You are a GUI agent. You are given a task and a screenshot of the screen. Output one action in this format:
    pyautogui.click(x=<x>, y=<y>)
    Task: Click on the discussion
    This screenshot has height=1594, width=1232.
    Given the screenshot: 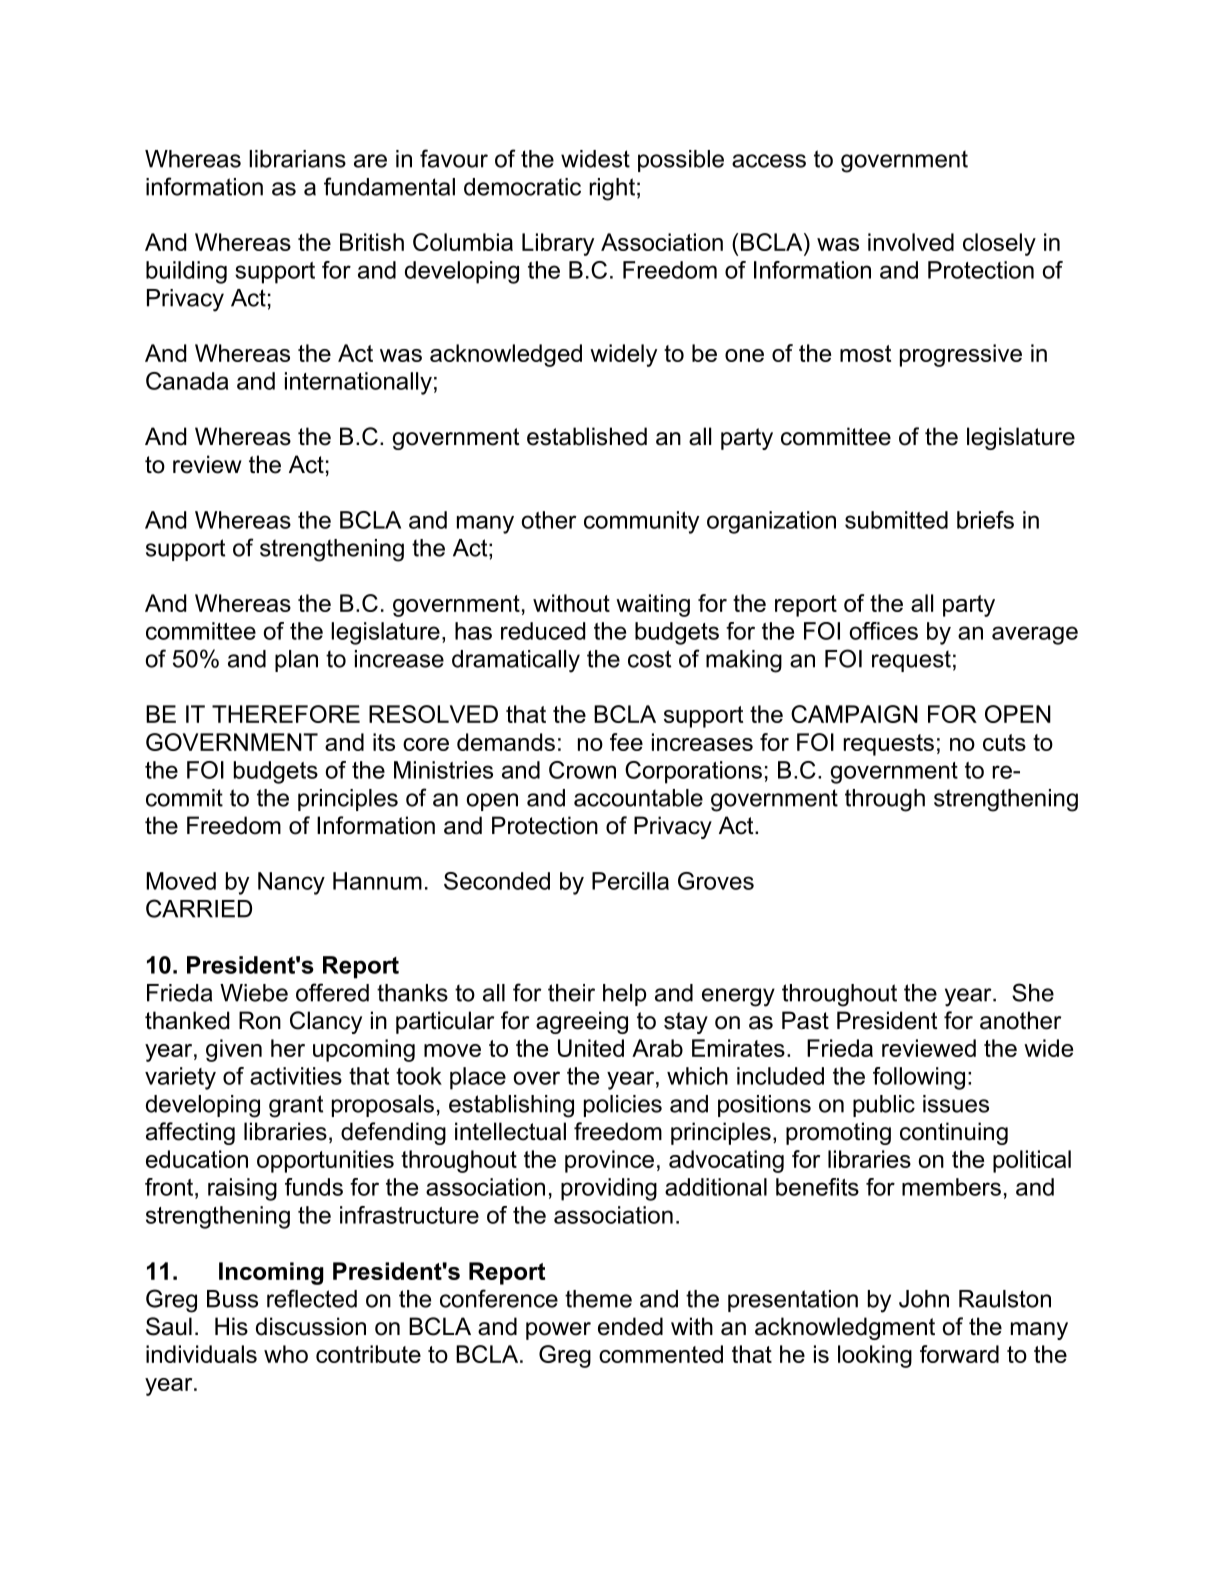 What is the action you would take?
    pyautogui.click(x=311, y=1326)
